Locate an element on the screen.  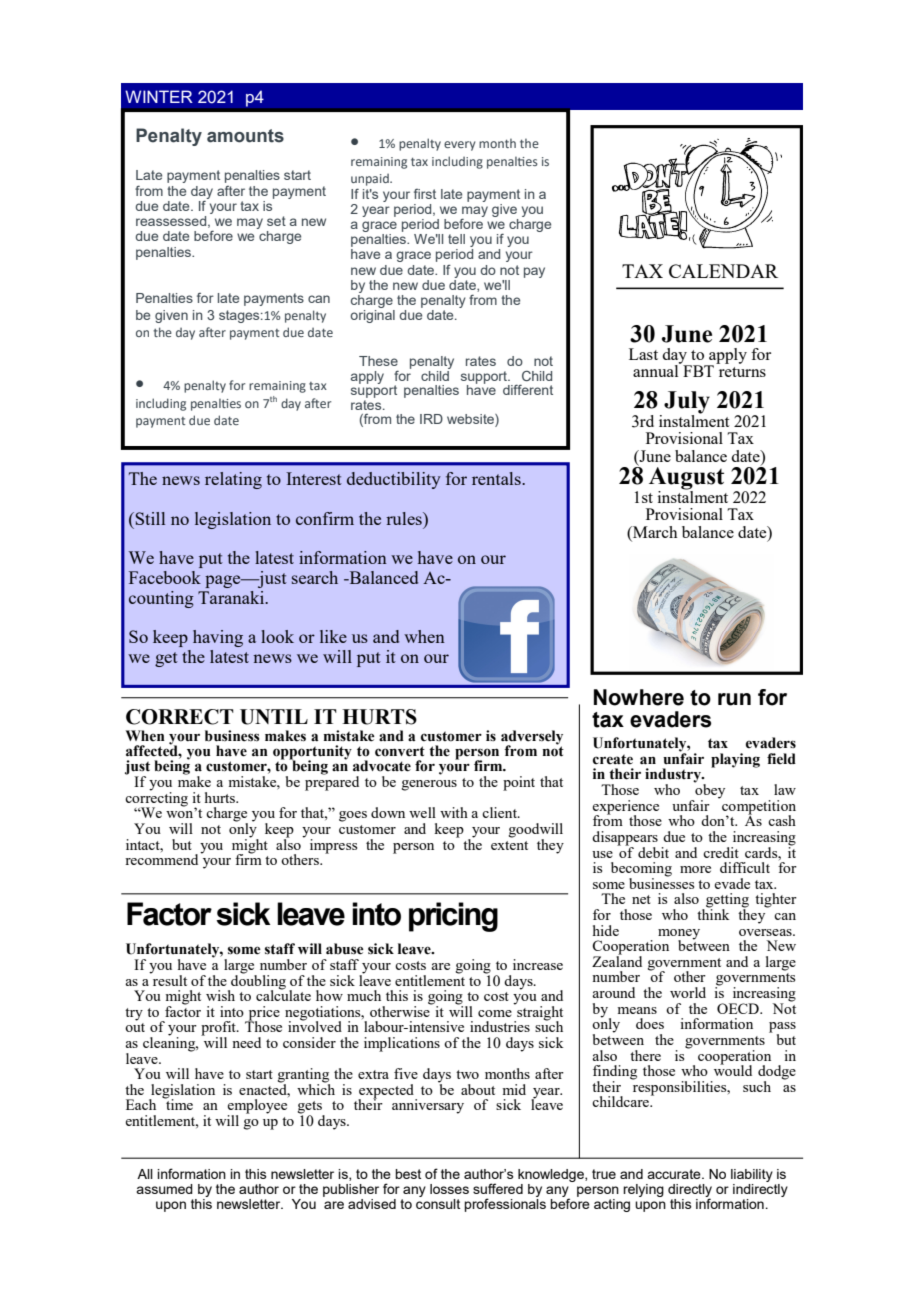
Last is located at coordinates (643, 354).
